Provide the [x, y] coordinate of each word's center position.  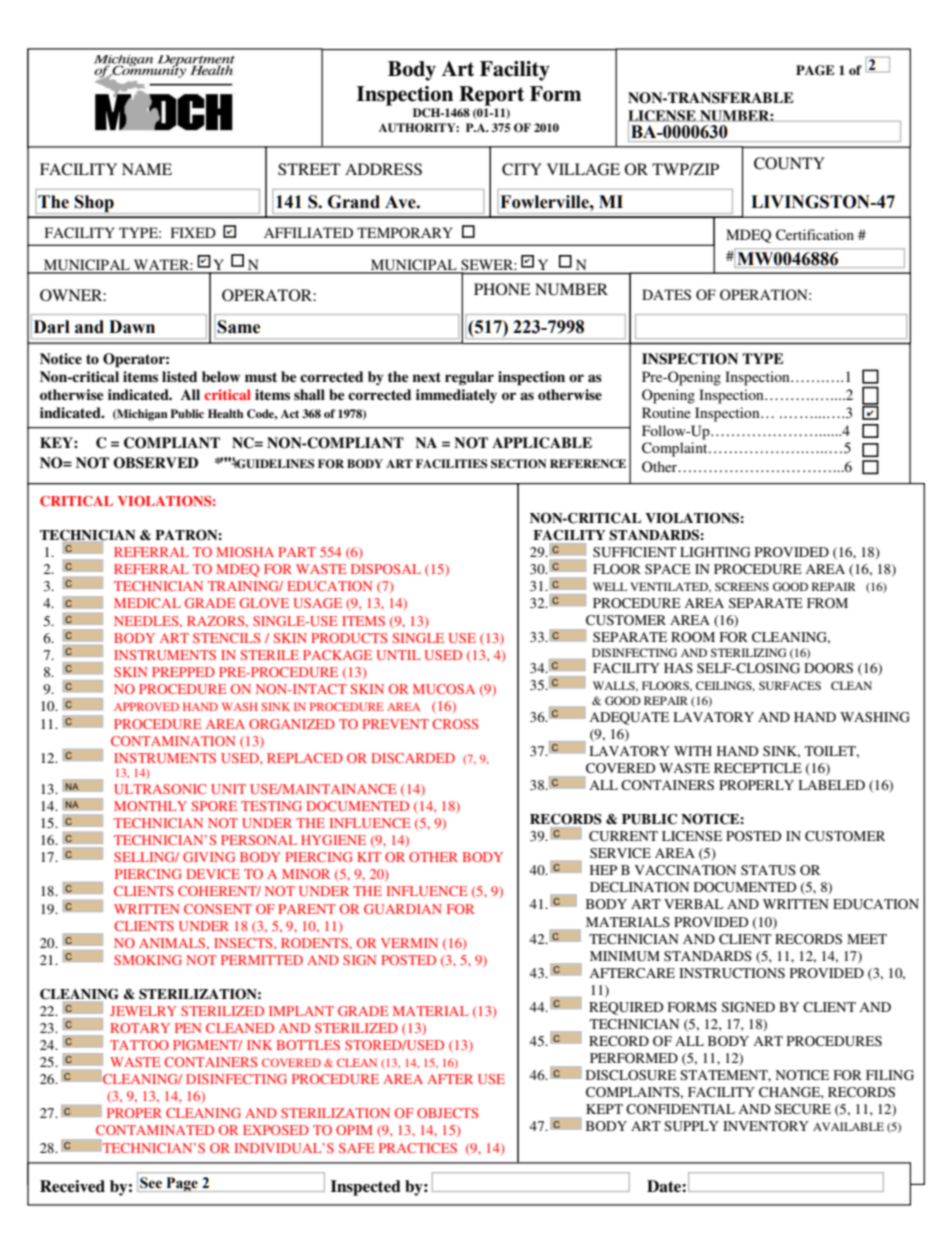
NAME [147, 169]
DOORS [828, 668]
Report [491, 96]
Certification [815, 235]
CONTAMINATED [155, 1130]
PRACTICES [418, 1148]
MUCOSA [444, 689]
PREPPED [183, 672]
